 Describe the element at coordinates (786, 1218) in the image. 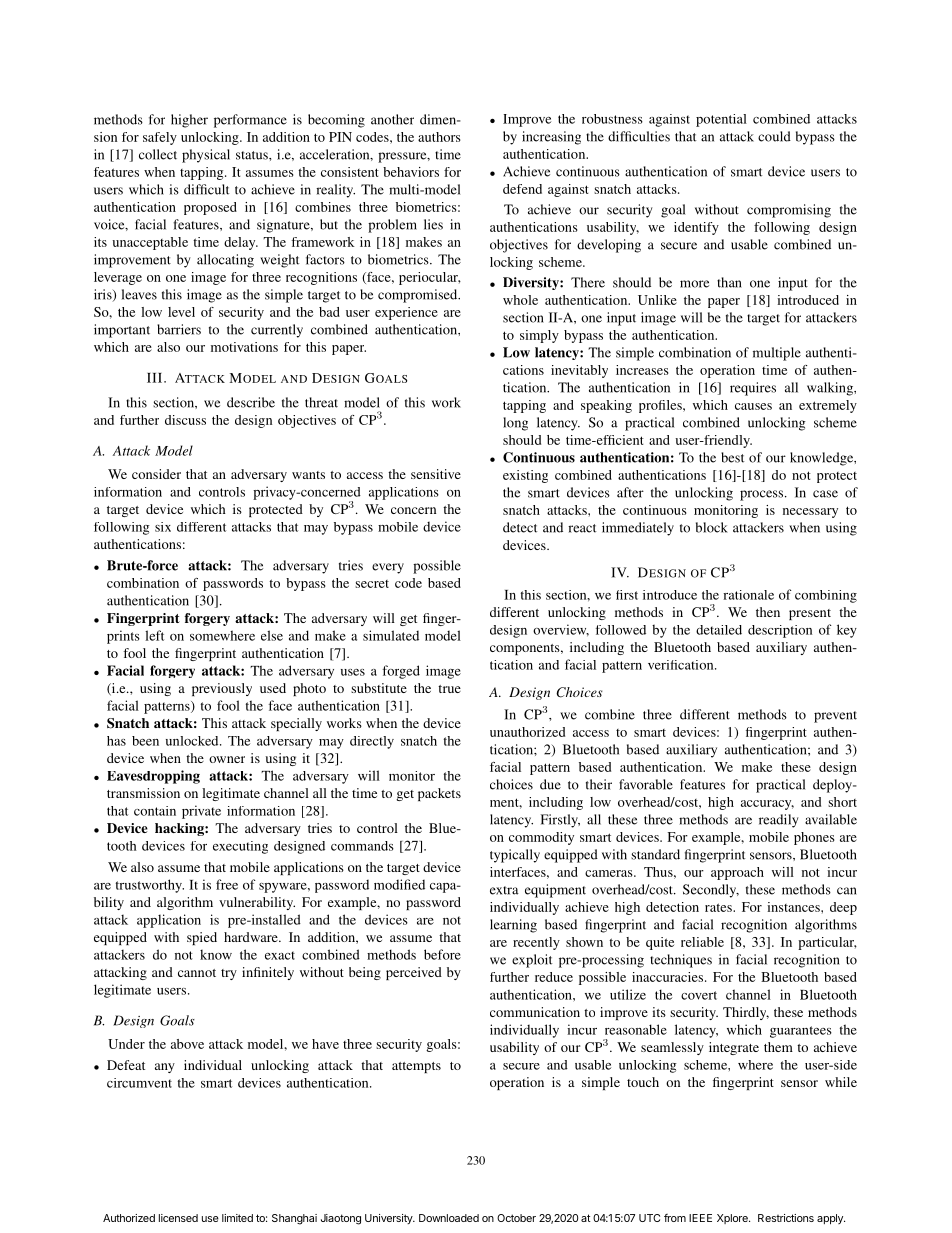

I see `Restrictions` at that location.
